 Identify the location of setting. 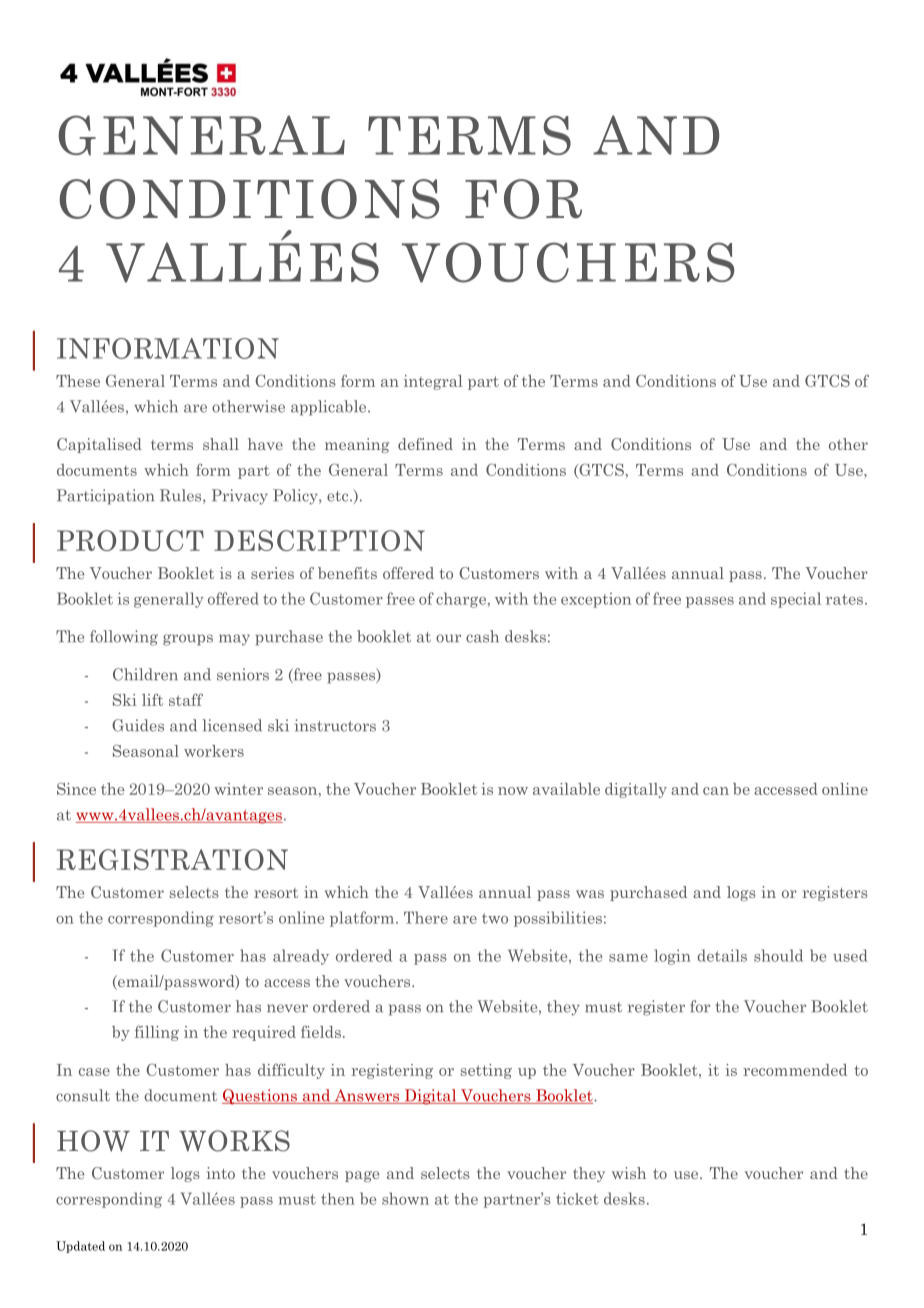
(486, 1071).
